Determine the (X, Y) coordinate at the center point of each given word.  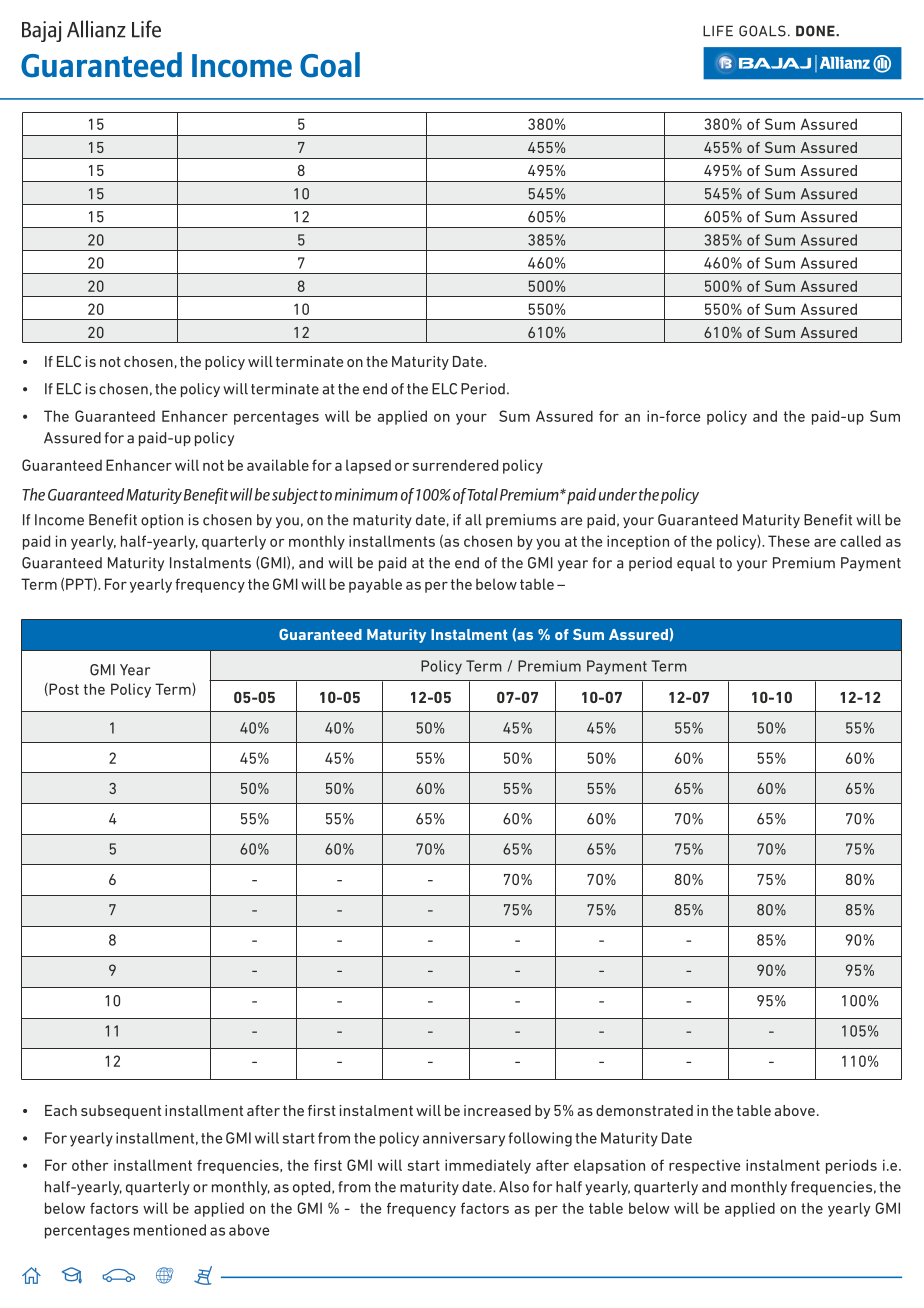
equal (696, 564)
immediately (488, 1166)
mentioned (170, 1230)
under (618, 494)
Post (63, 689)
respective (704, 1166)
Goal (330, 65)
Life (146, 29)
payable (375, 585)
